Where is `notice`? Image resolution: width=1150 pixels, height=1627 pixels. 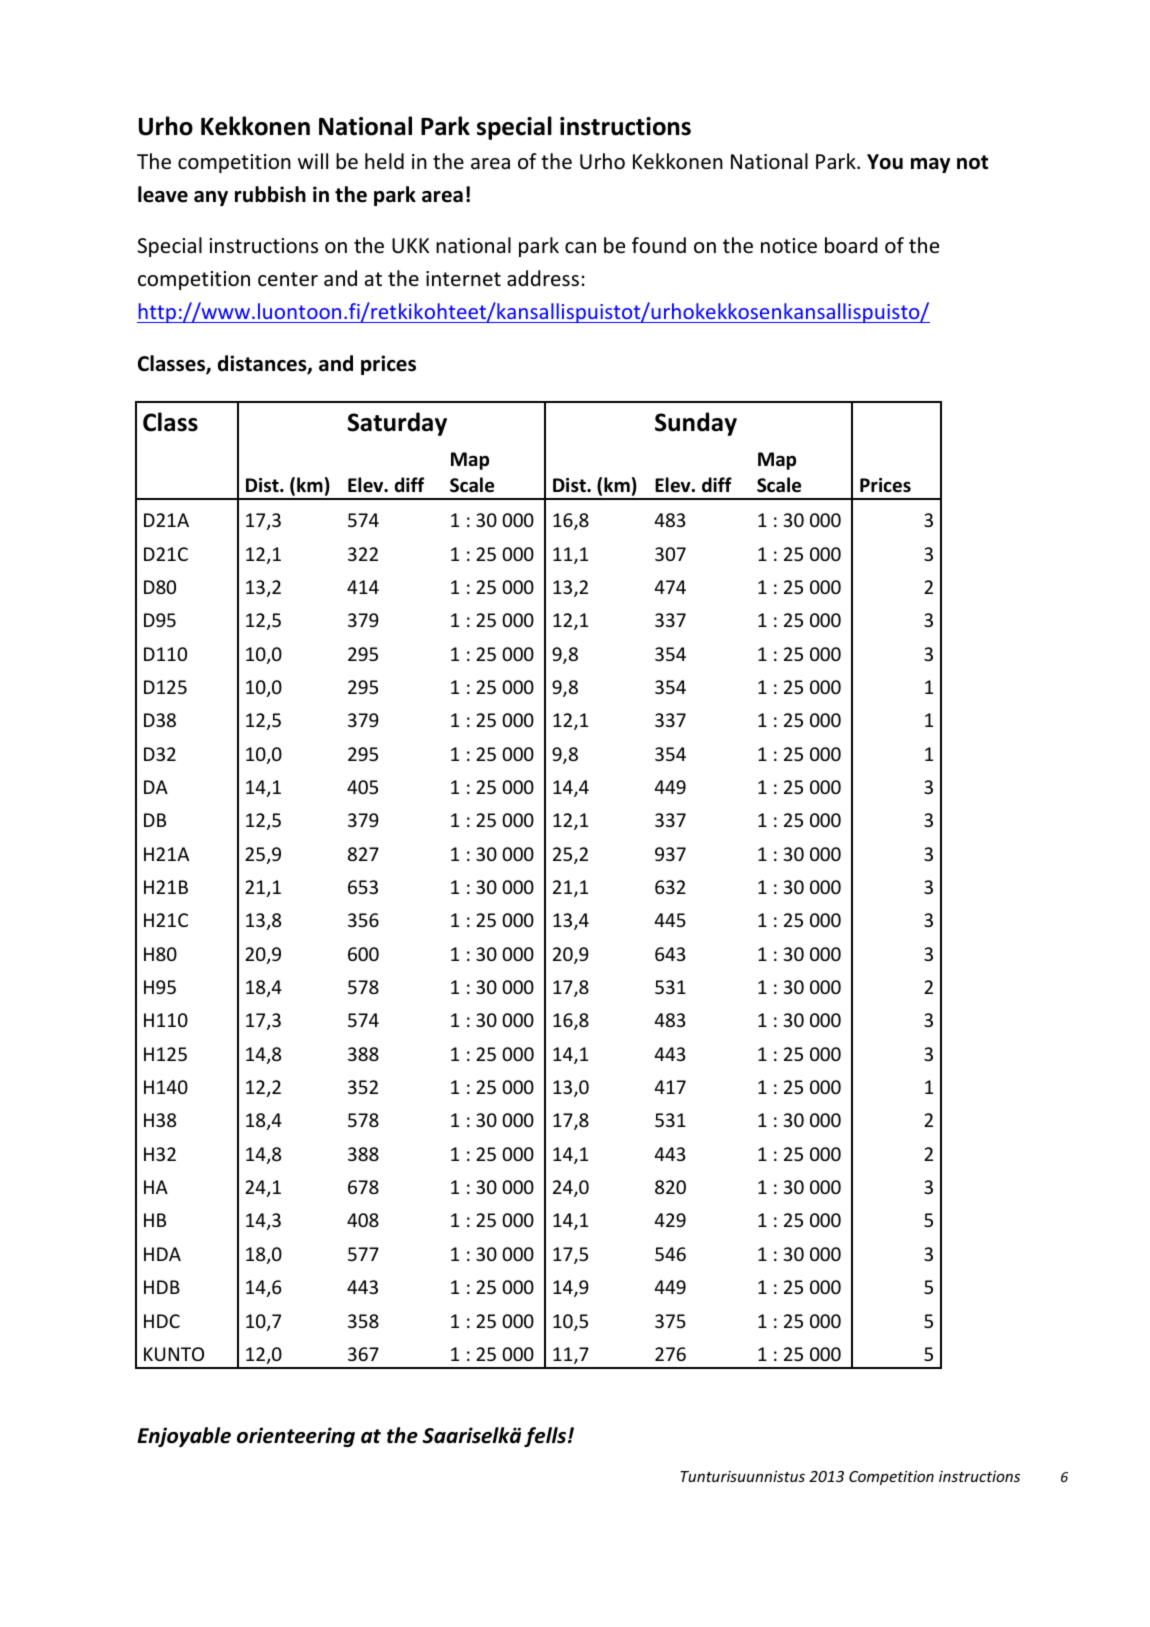
notice is located at coordinates (789, 246).
